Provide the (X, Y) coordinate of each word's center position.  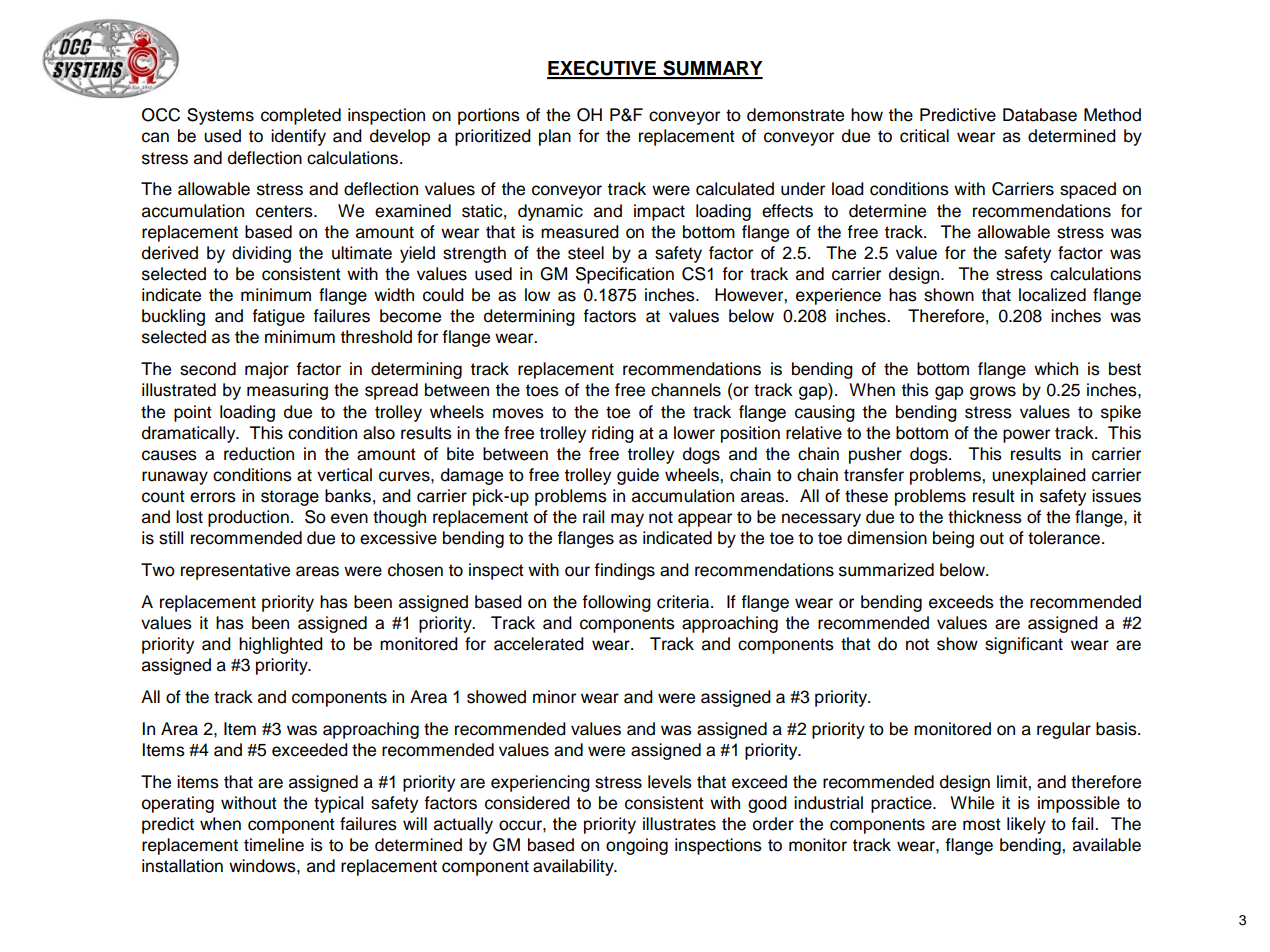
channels (686, 390)
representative (235, 571)
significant (1024, 645)
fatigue (278, 317)
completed (301, 116)
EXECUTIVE (602, 69)
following (616, 603)
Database (1040, 115)
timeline (274, 845)
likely (1026, 825)
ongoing (637, 846)
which (1056, 369)
